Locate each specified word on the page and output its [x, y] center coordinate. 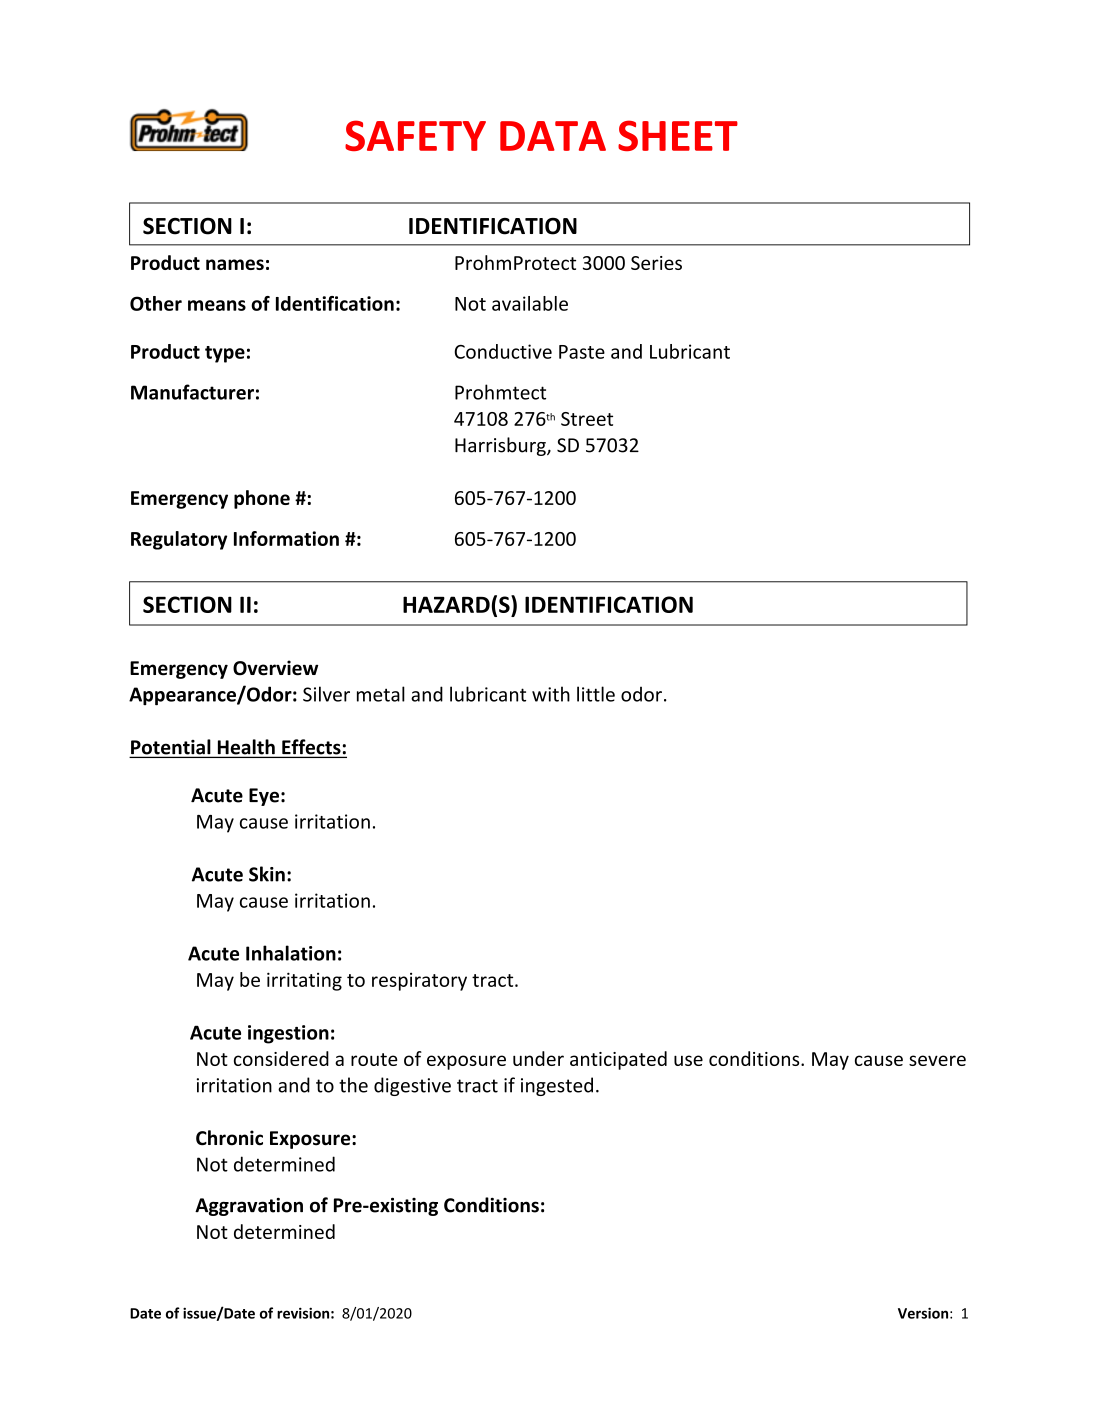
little [596, 694]
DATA [553, 136]
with [551, 694]
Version [923, 1313]
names [235, 264]
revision [303, 1313]
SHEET [678, 135]
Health [246, 748]
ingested [557, 1086]
